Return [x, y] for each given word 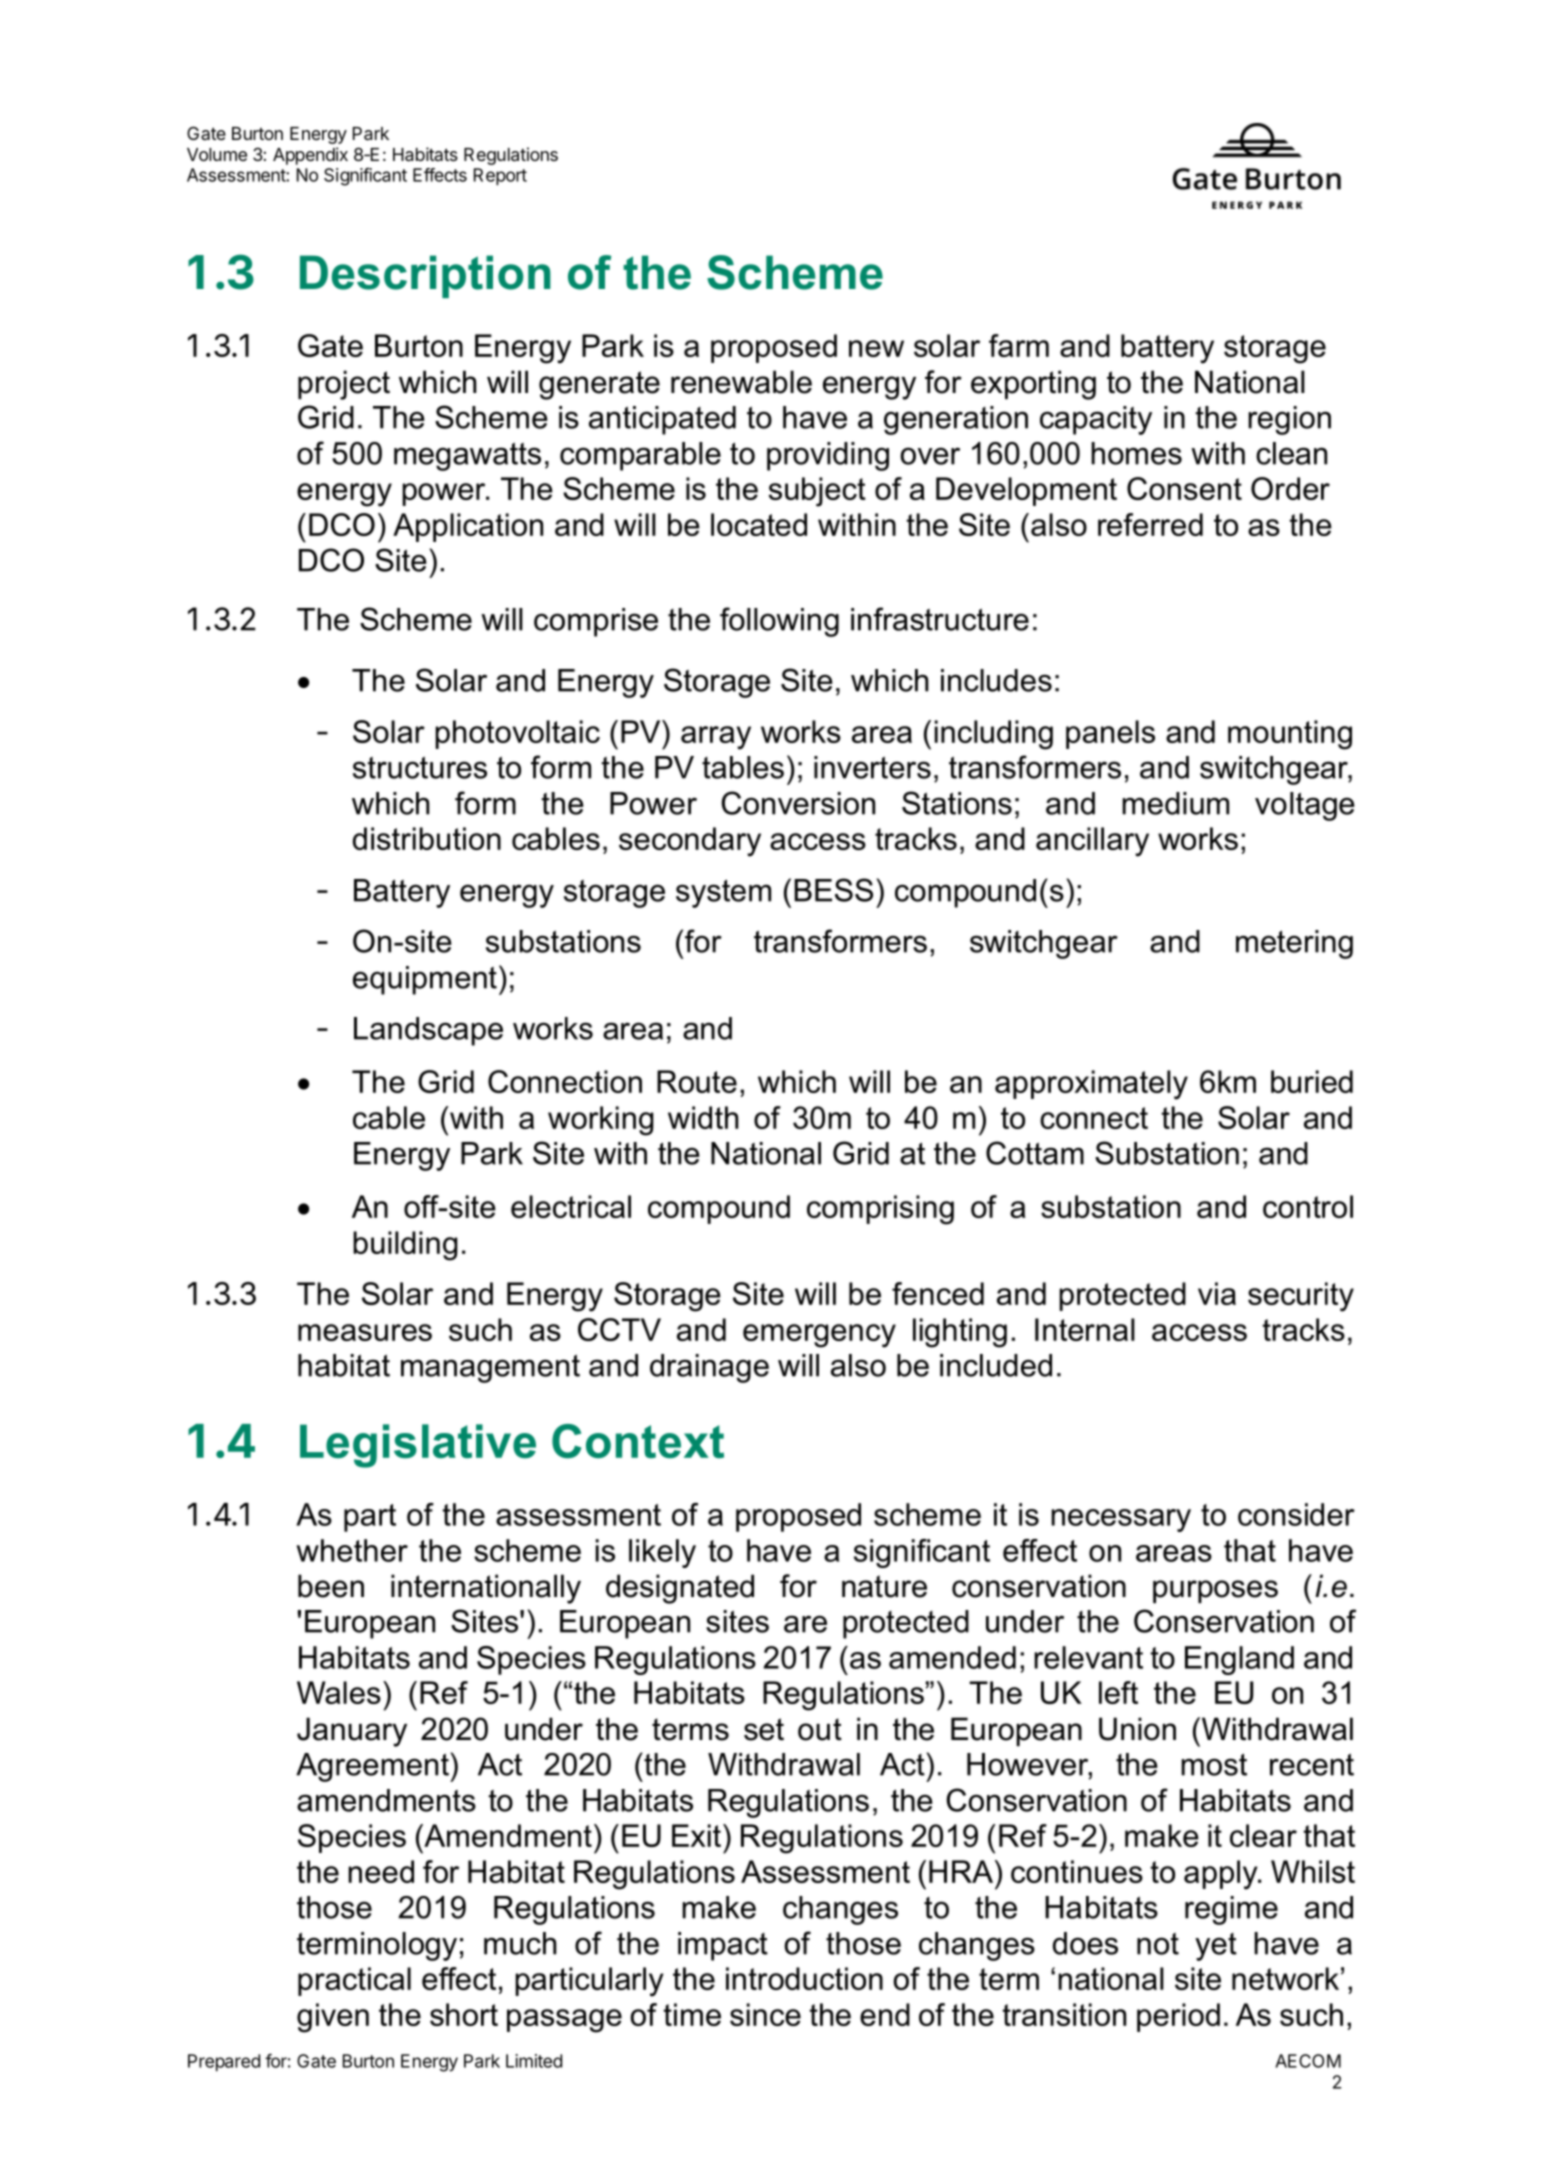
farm [1019, 345]
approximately [1091, 1085]
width [703, 1117]
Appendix [310, 156]
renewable [741, 382]
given [333, 2018]
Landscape [428, 1031]
